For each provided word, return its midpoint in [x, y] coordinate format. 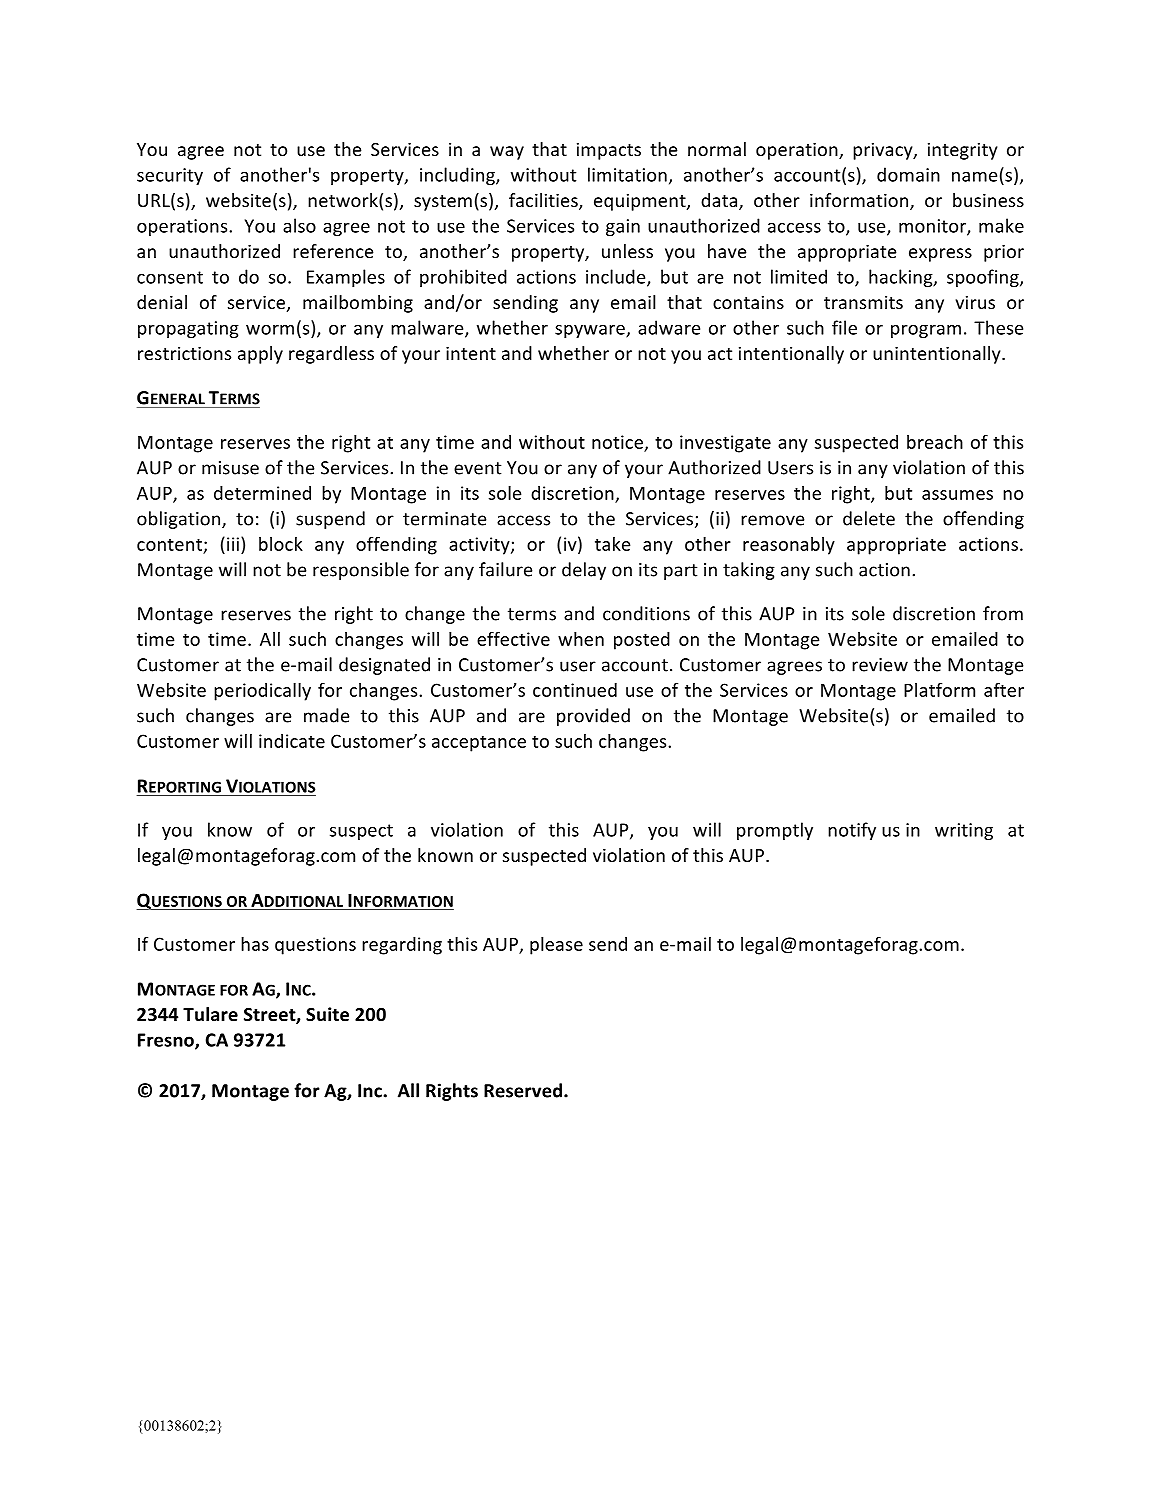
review [880, 665]
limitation [627, 174]
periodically [262, 692]
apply [260, 355]
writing [964, 831]
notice [617, 442]
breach [935, 442]
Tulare [210, 1014]
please [556, 946]
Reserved [523, 1090]
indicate [292, 741]
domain [908, 174]
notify [852, 831]
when [581, 639]
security [170, 176]
